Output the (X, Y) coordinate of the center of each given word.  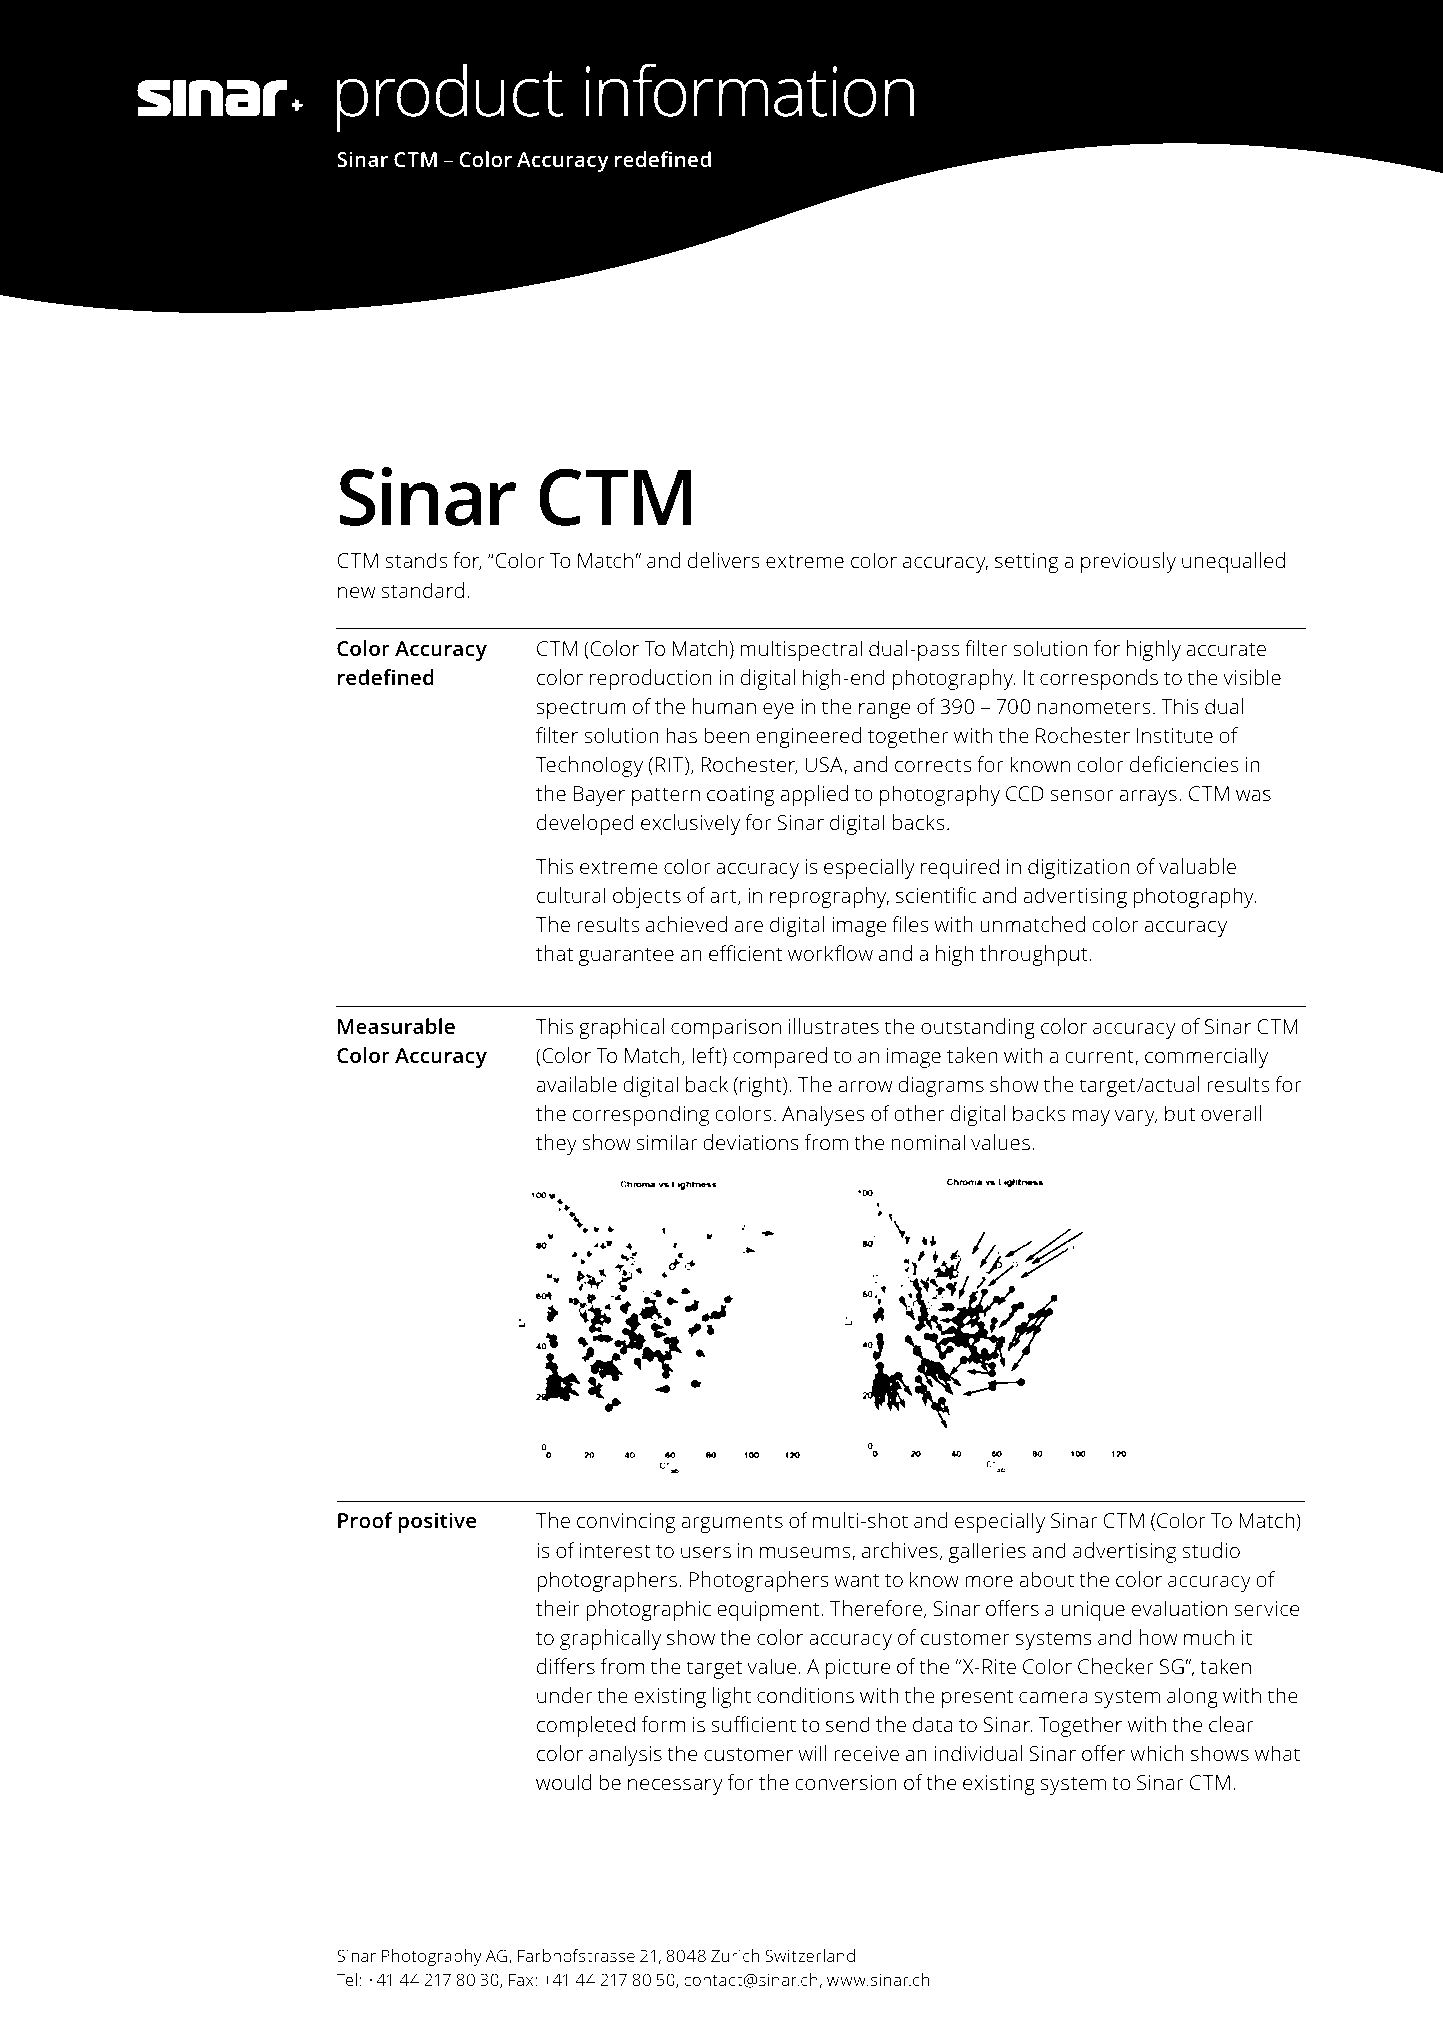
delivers (724, 560)
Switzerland (810, 1955)
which (1157, 1753)
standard (422, 590)
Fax (521, 1980)
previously (1128, 562)
